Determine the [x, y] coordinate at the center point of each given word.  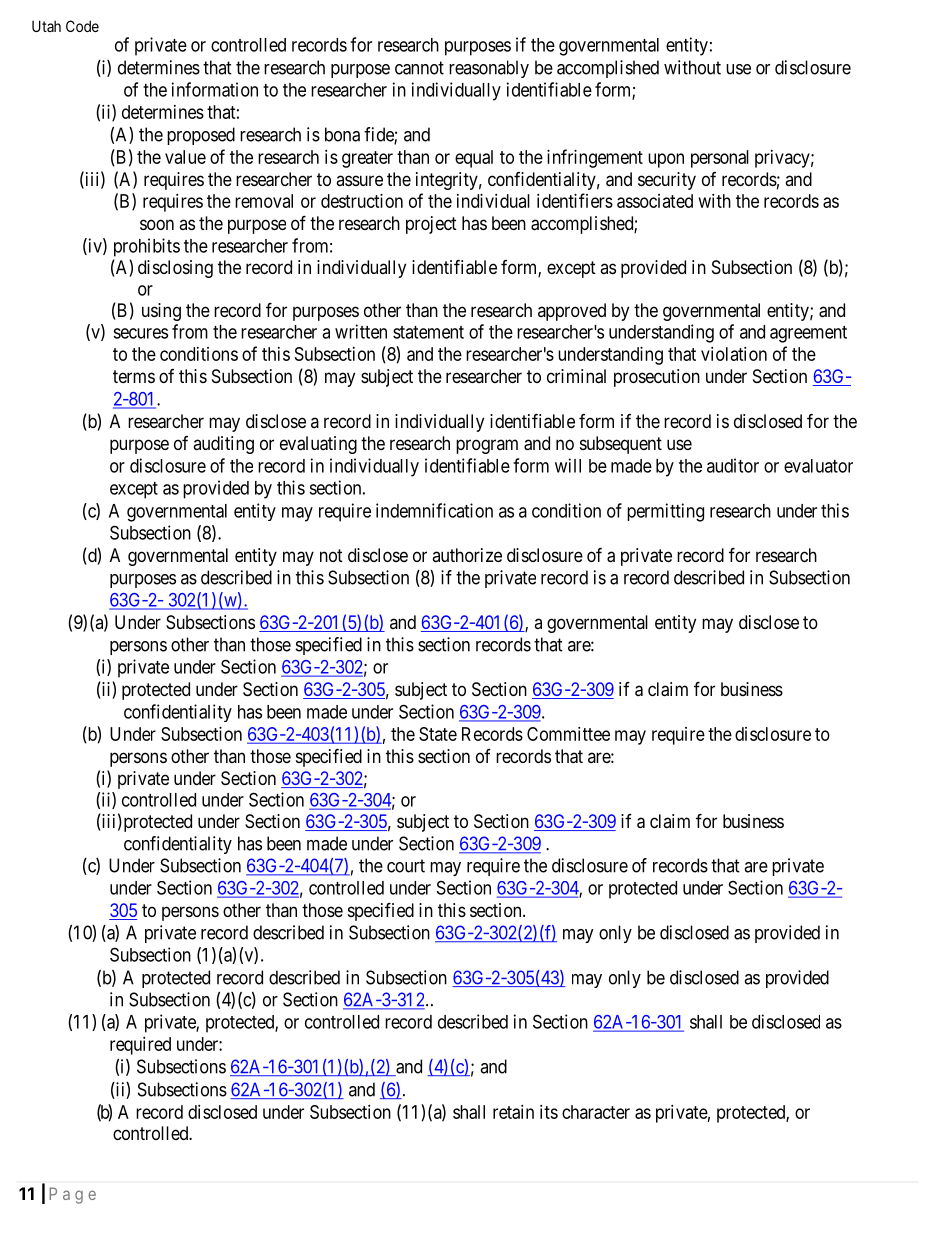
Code [82, 26]
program [487, 446]
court [406, 866]
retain [513, 1112]
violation [734, 354]
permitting [665, 512]
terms [134, 376]
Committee [568, 734]
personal [720, 159]
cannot [419, 68]
